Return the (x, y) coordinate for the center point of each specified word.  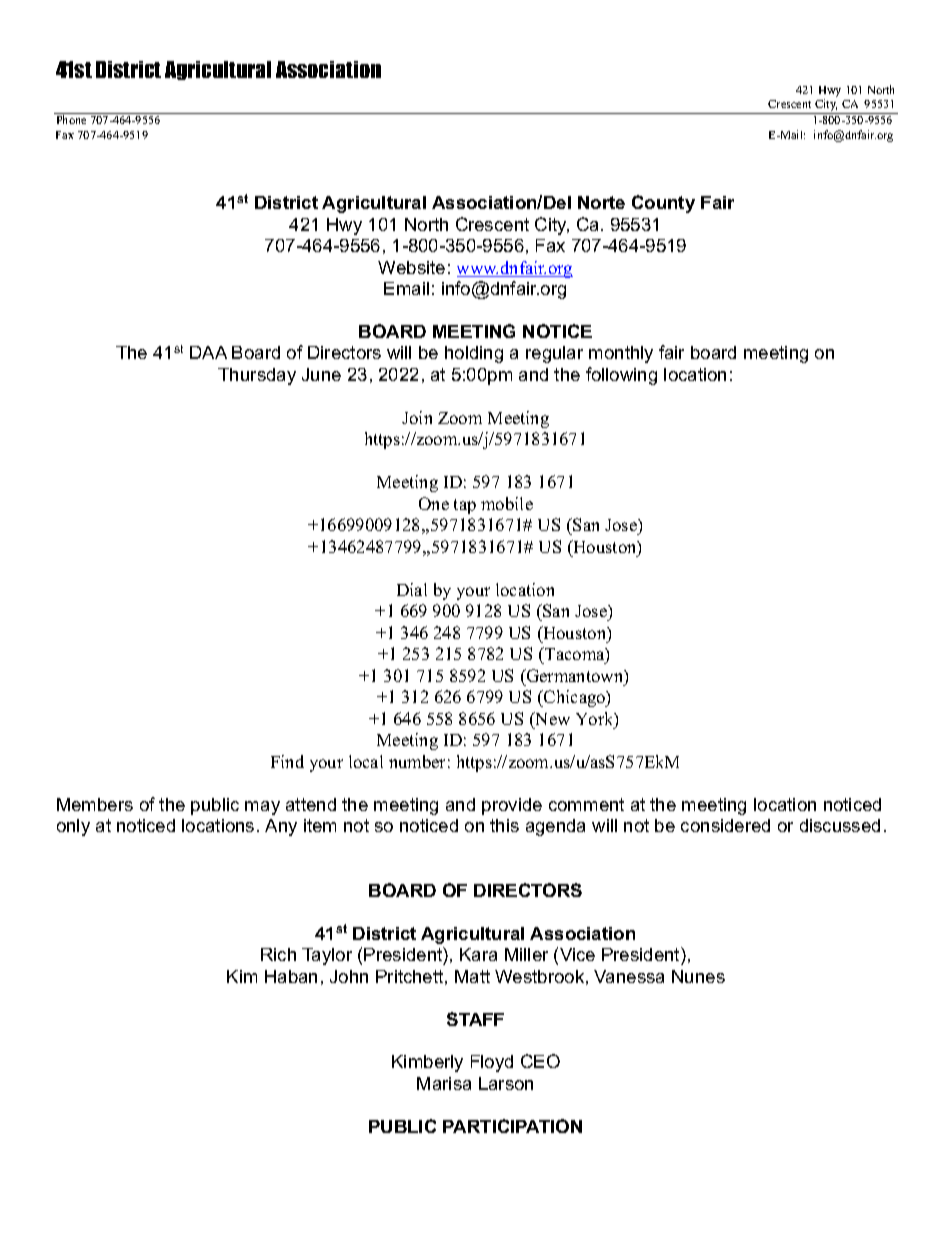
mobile (507, 503)
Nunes (698, 976)
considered (725, 825)
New (551, 718)
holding (474, 354)
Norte (601, 202)
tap (465, 506)
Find (287, 761)
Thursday (257, 376)
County (663, 204)
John (349, 976)
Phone (71, 119)
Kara (478, 954)
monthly (621, 354)
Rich (278, 954)
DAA (208, 352)
